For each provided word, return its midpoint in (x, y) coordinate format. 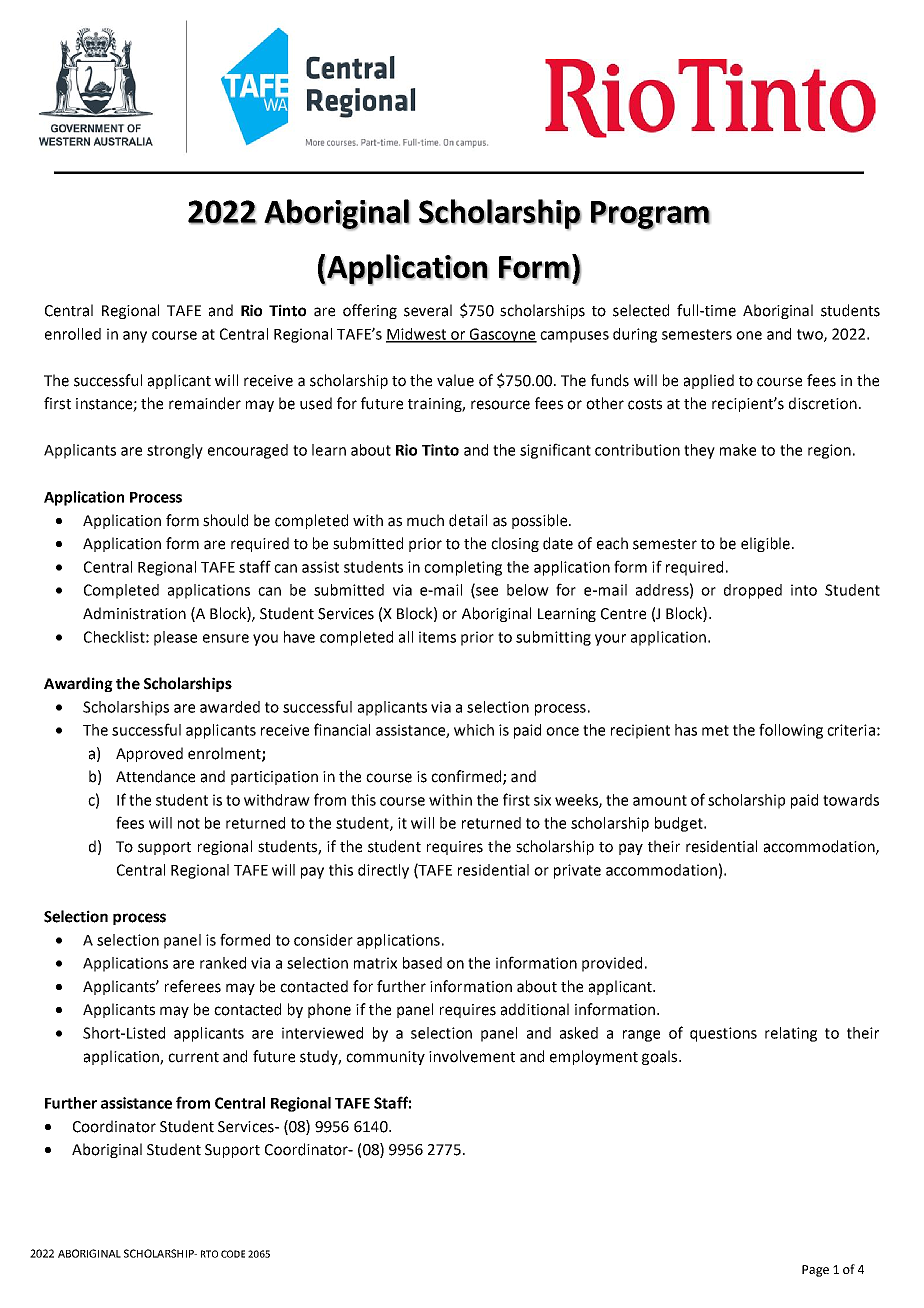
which (474, 730)
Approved (149, 754)
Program (650, 215)
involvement (472, 1056)
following (791, 731)
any (135, 337)
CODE (233, 1254)
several (428, 310)
